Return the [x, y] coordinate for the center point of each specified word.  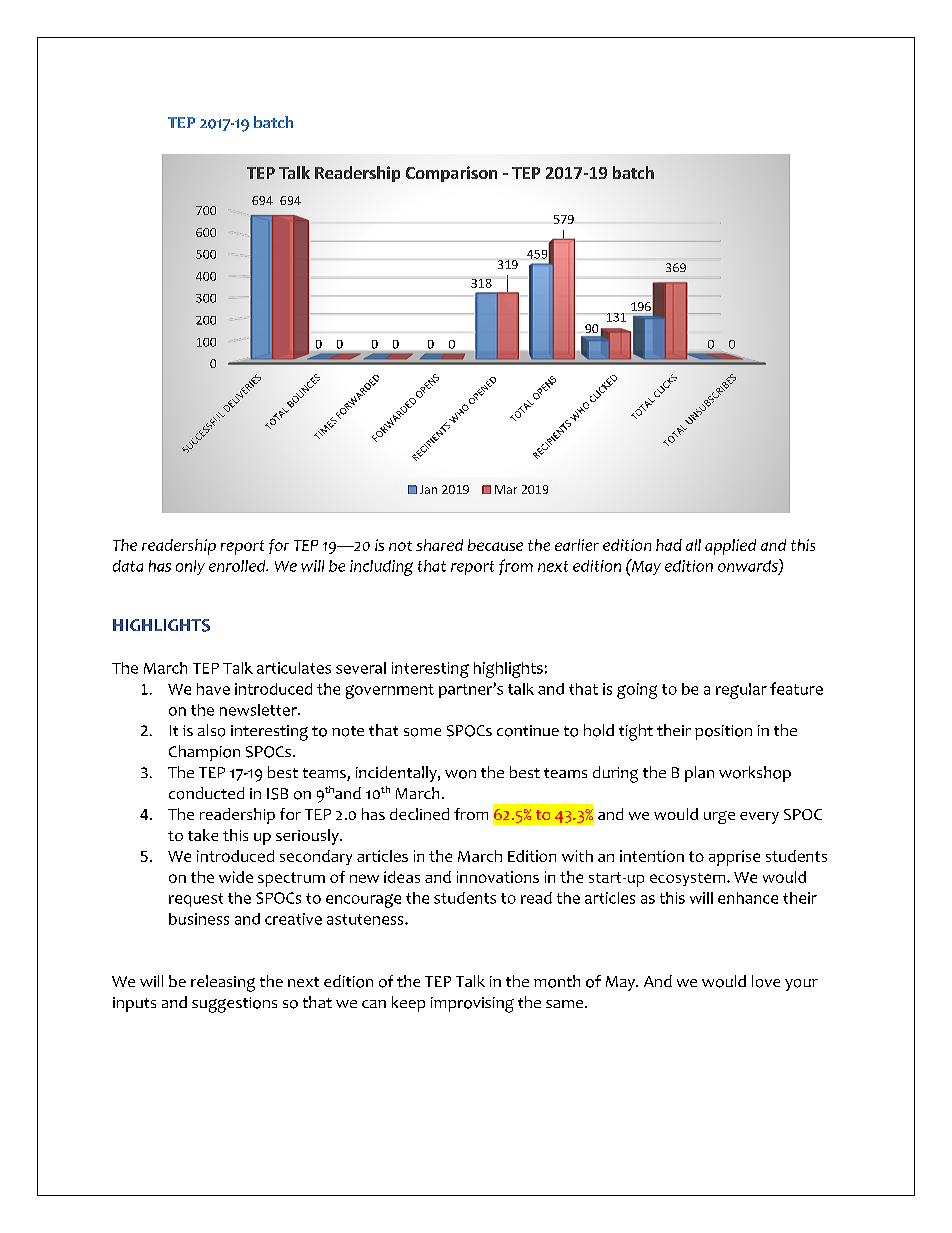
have [213, 689]
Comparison [451, 174]
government [390, 691]
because [495, 545]
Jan [428, 489]
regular [741, 691]
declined [419, 814]
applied [730, 547]
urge [719, 817]
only [190, 567]
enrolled [238, 566]
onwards [749, 566]
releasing [223, 983]
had [669, 545]
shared [439, 545]
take [203, 835]
